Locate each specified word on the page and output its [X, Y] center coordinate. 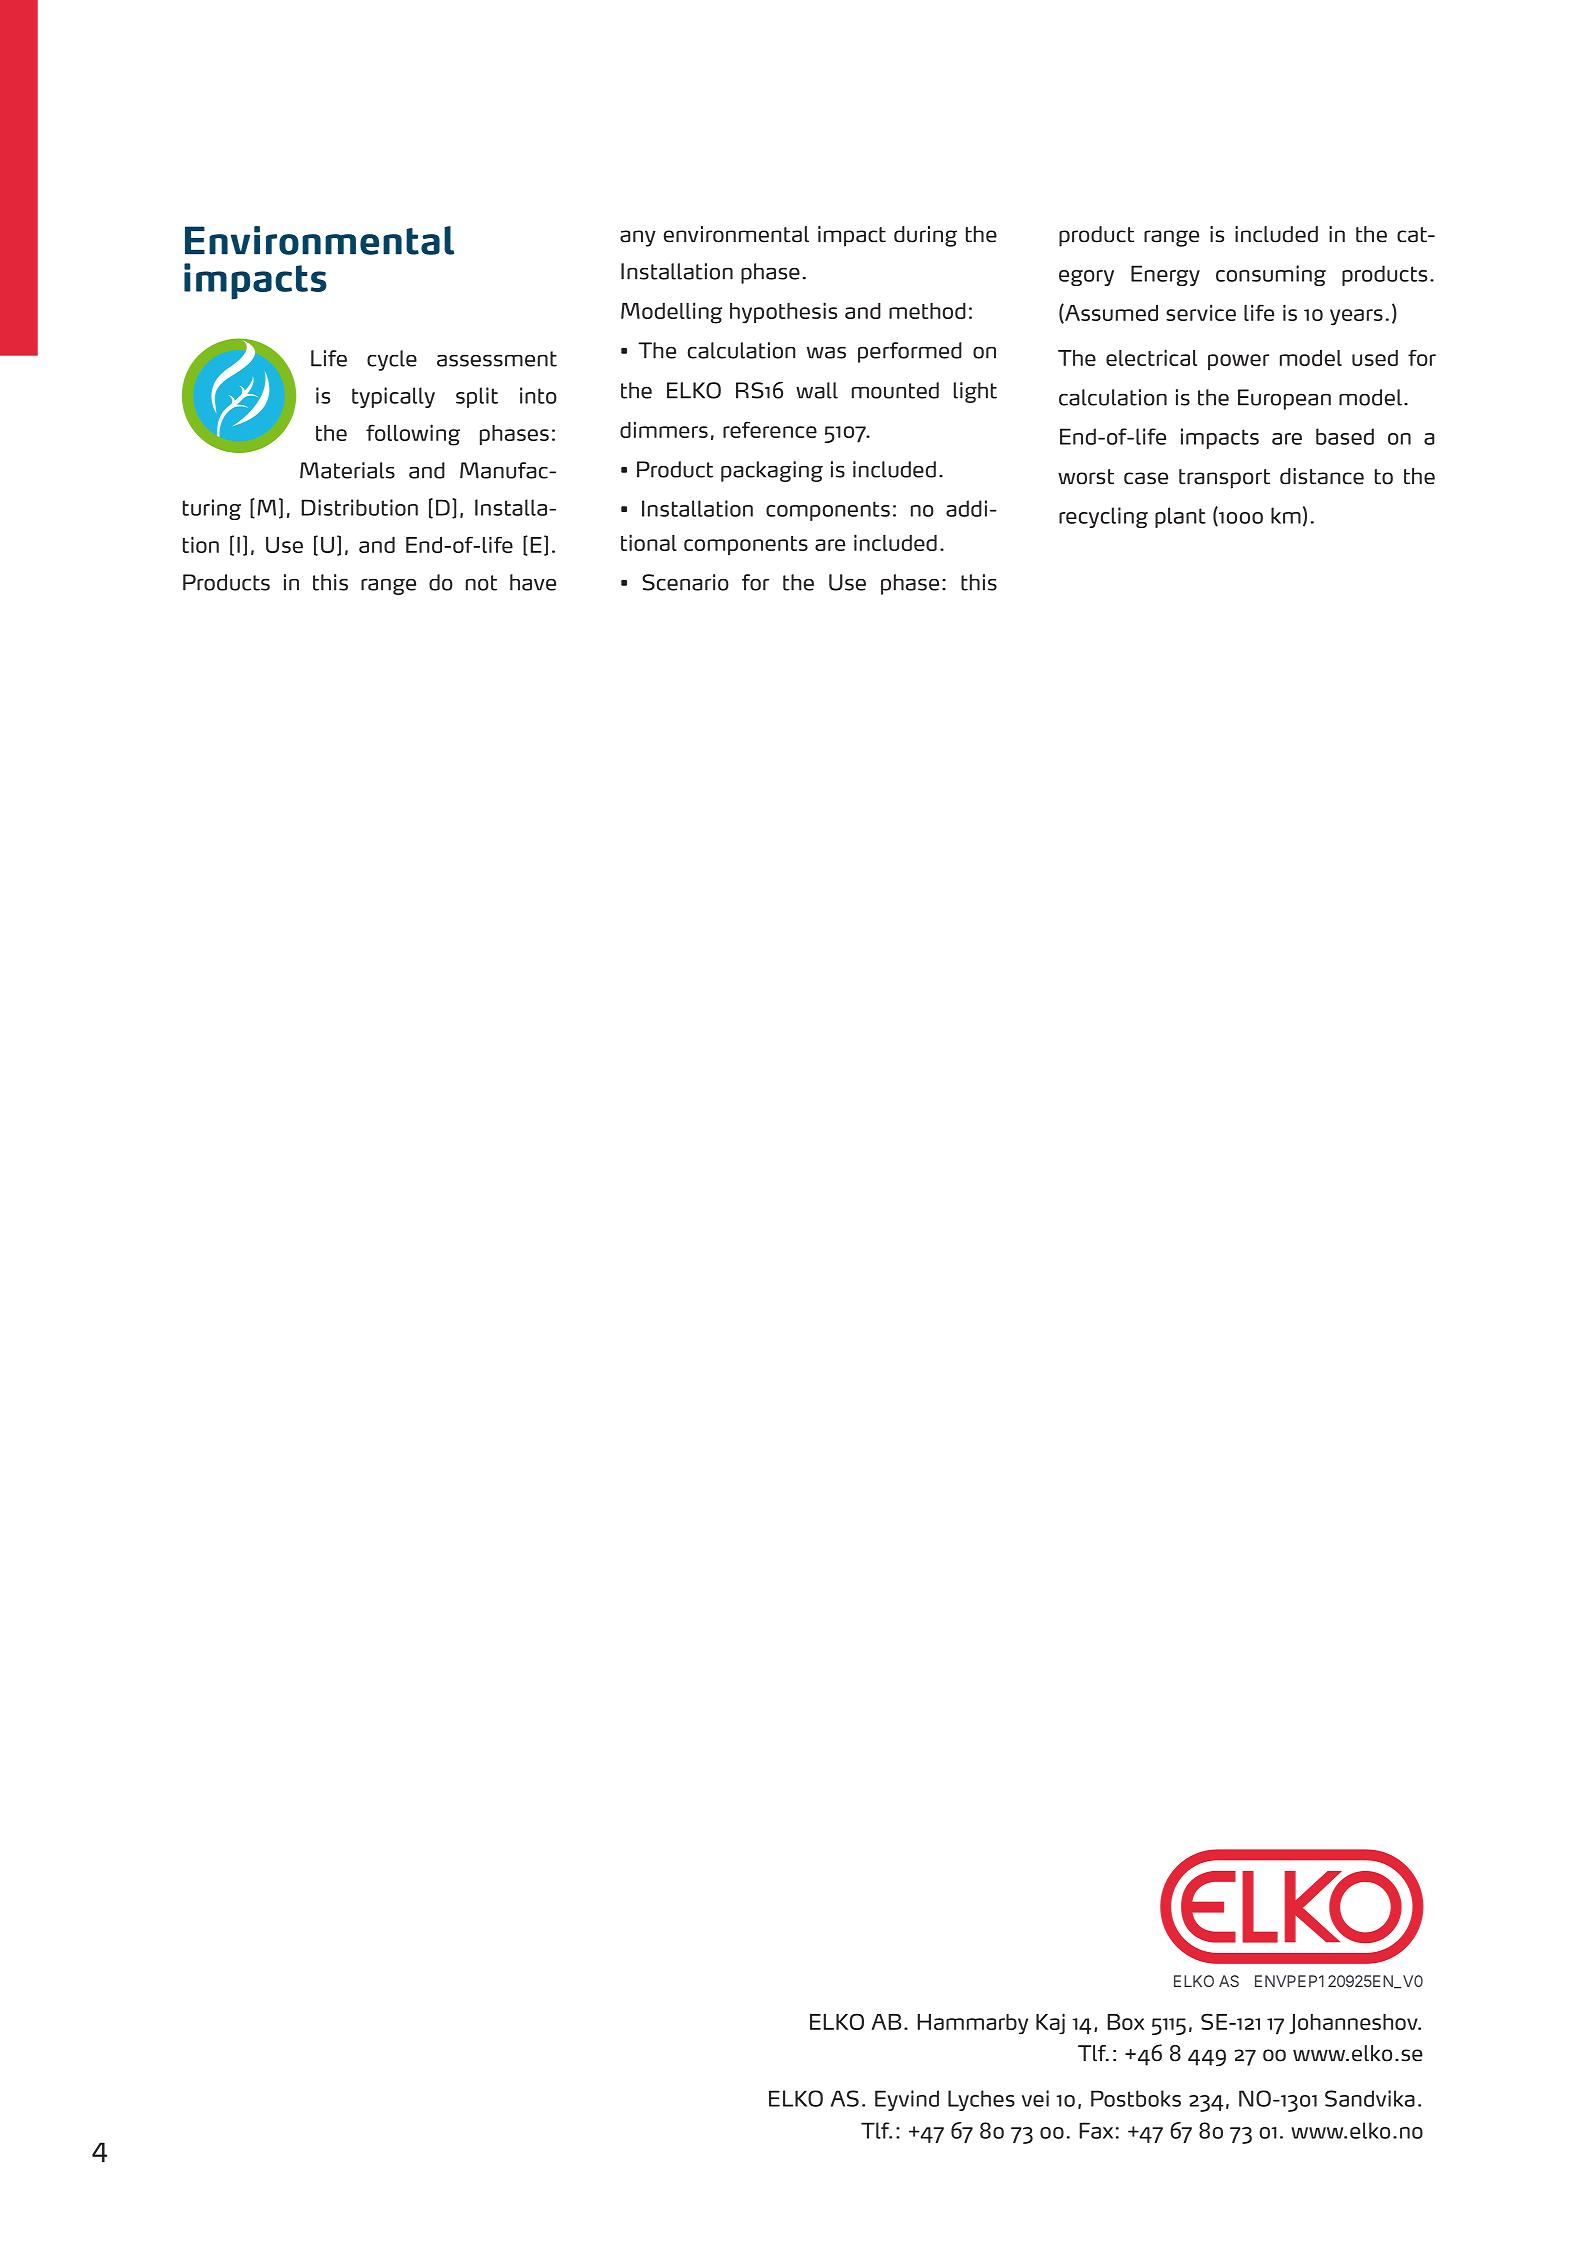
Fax [1096, 2130]
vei [1035, 2098]
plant [1180, 517]
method [927, 311]
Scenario [685, 582]
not [481, 583]
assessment [497, 359]
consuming [1271, 275]
